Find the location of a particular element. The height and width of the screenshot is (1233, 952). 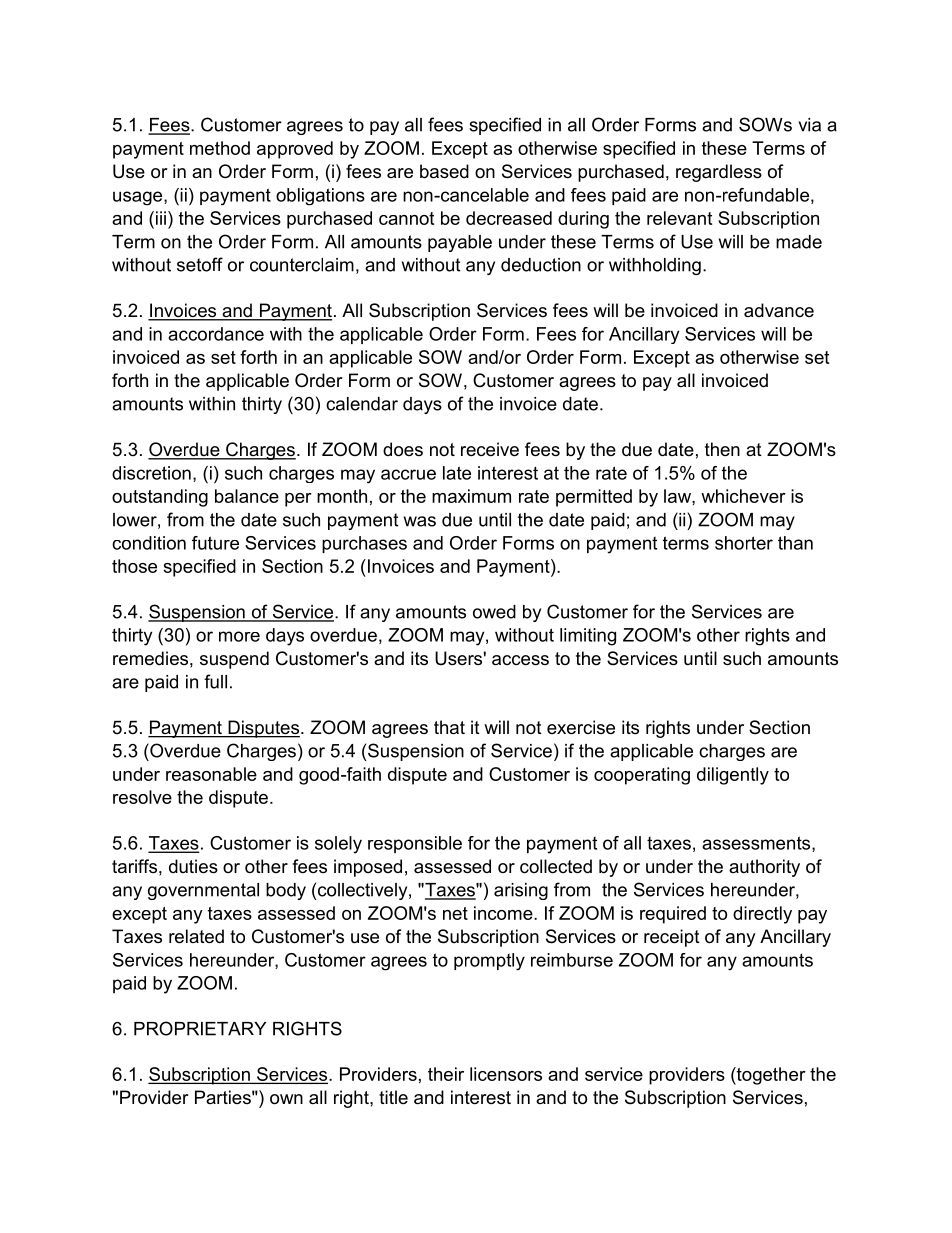

regardless is located at coordinates (719, 173).
